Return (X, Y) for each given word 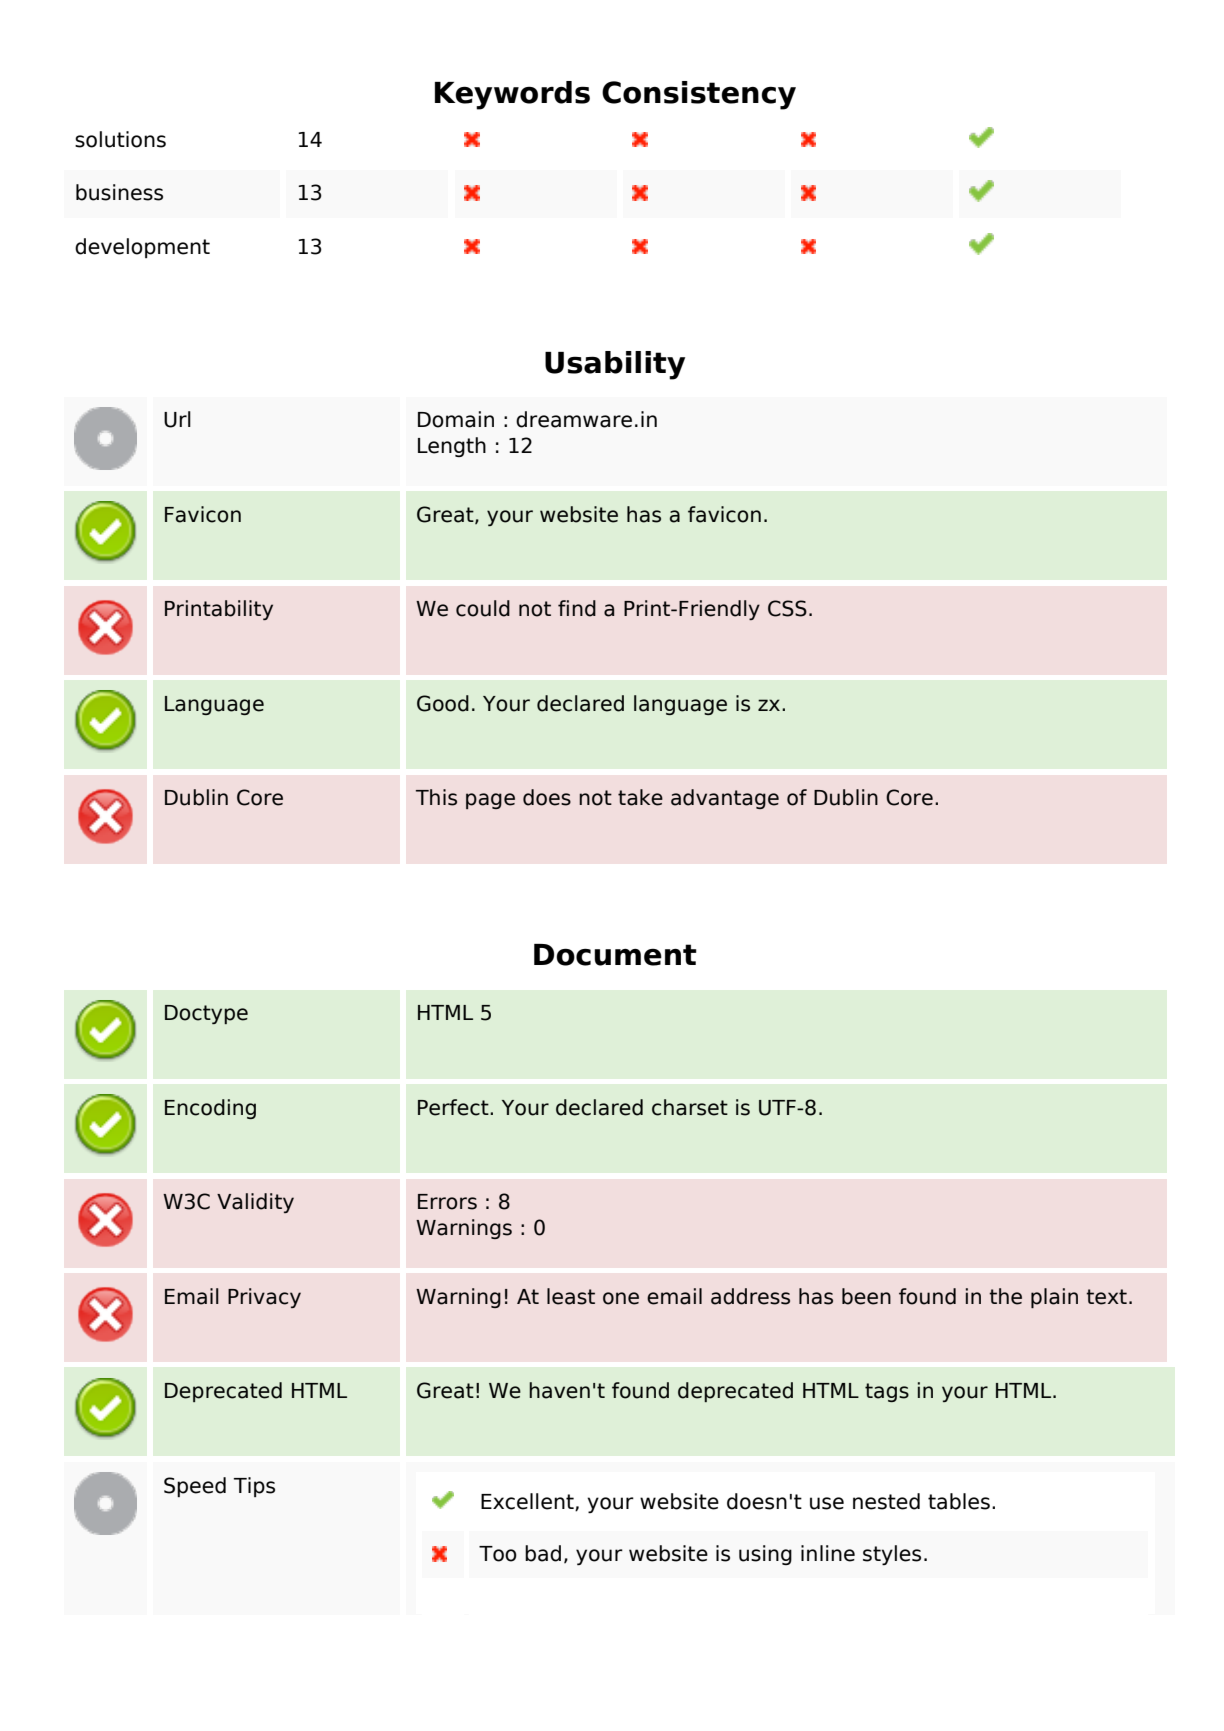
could (483, 608)
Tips (254, 1487)
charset (690, 1107)
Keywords (512, 95)
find (577, 608)
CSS (787, 608)
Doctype (206, 1014)
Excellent (528, 1502)
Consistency (699, 95)
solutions (120, 139)
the (1005, 1296)
